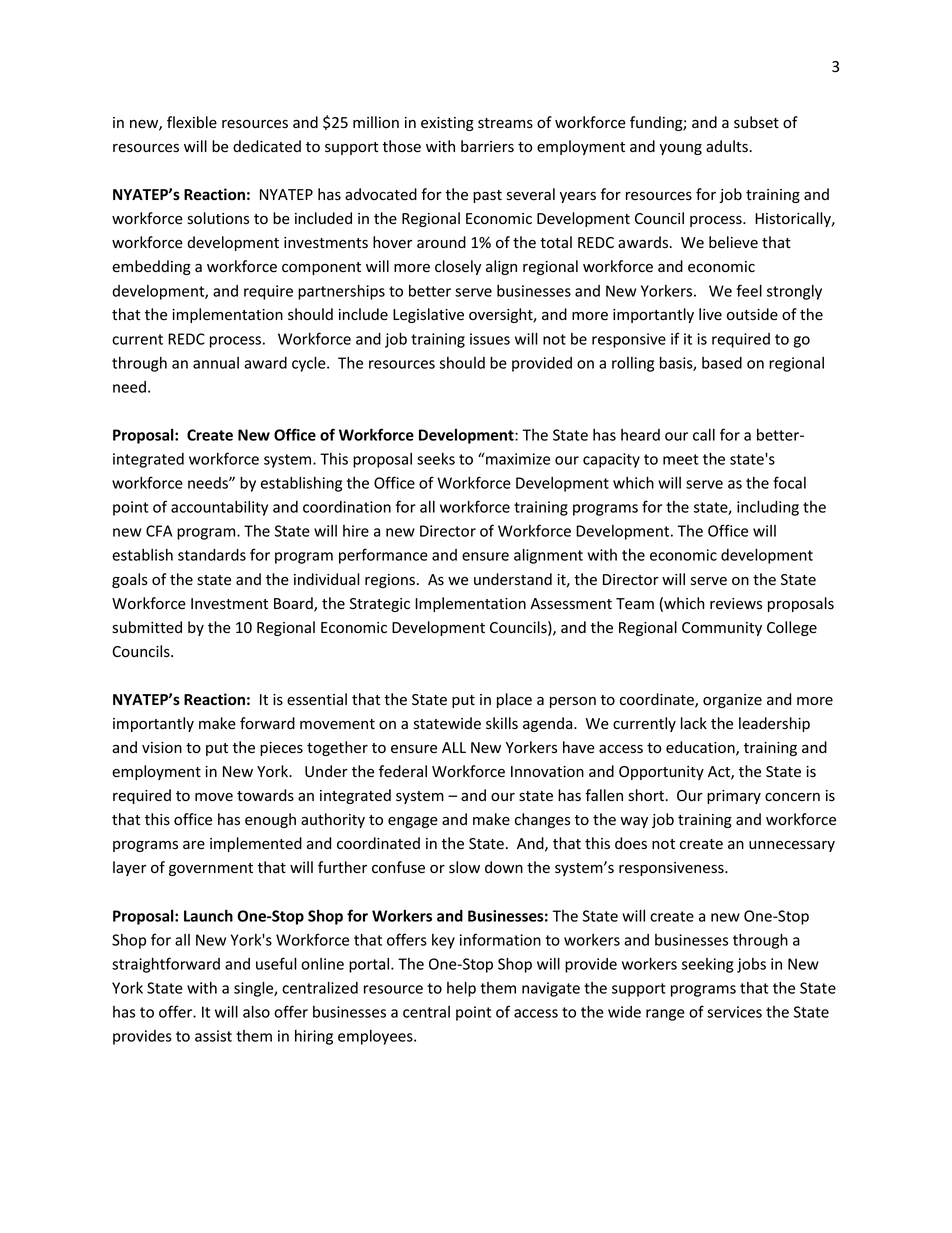 Image resolution: width=952 pixels, height=1233 pixels. What do you see at coordinates (487, 146) in the page?
I see `barriers` at bounding box center [487, 146].
